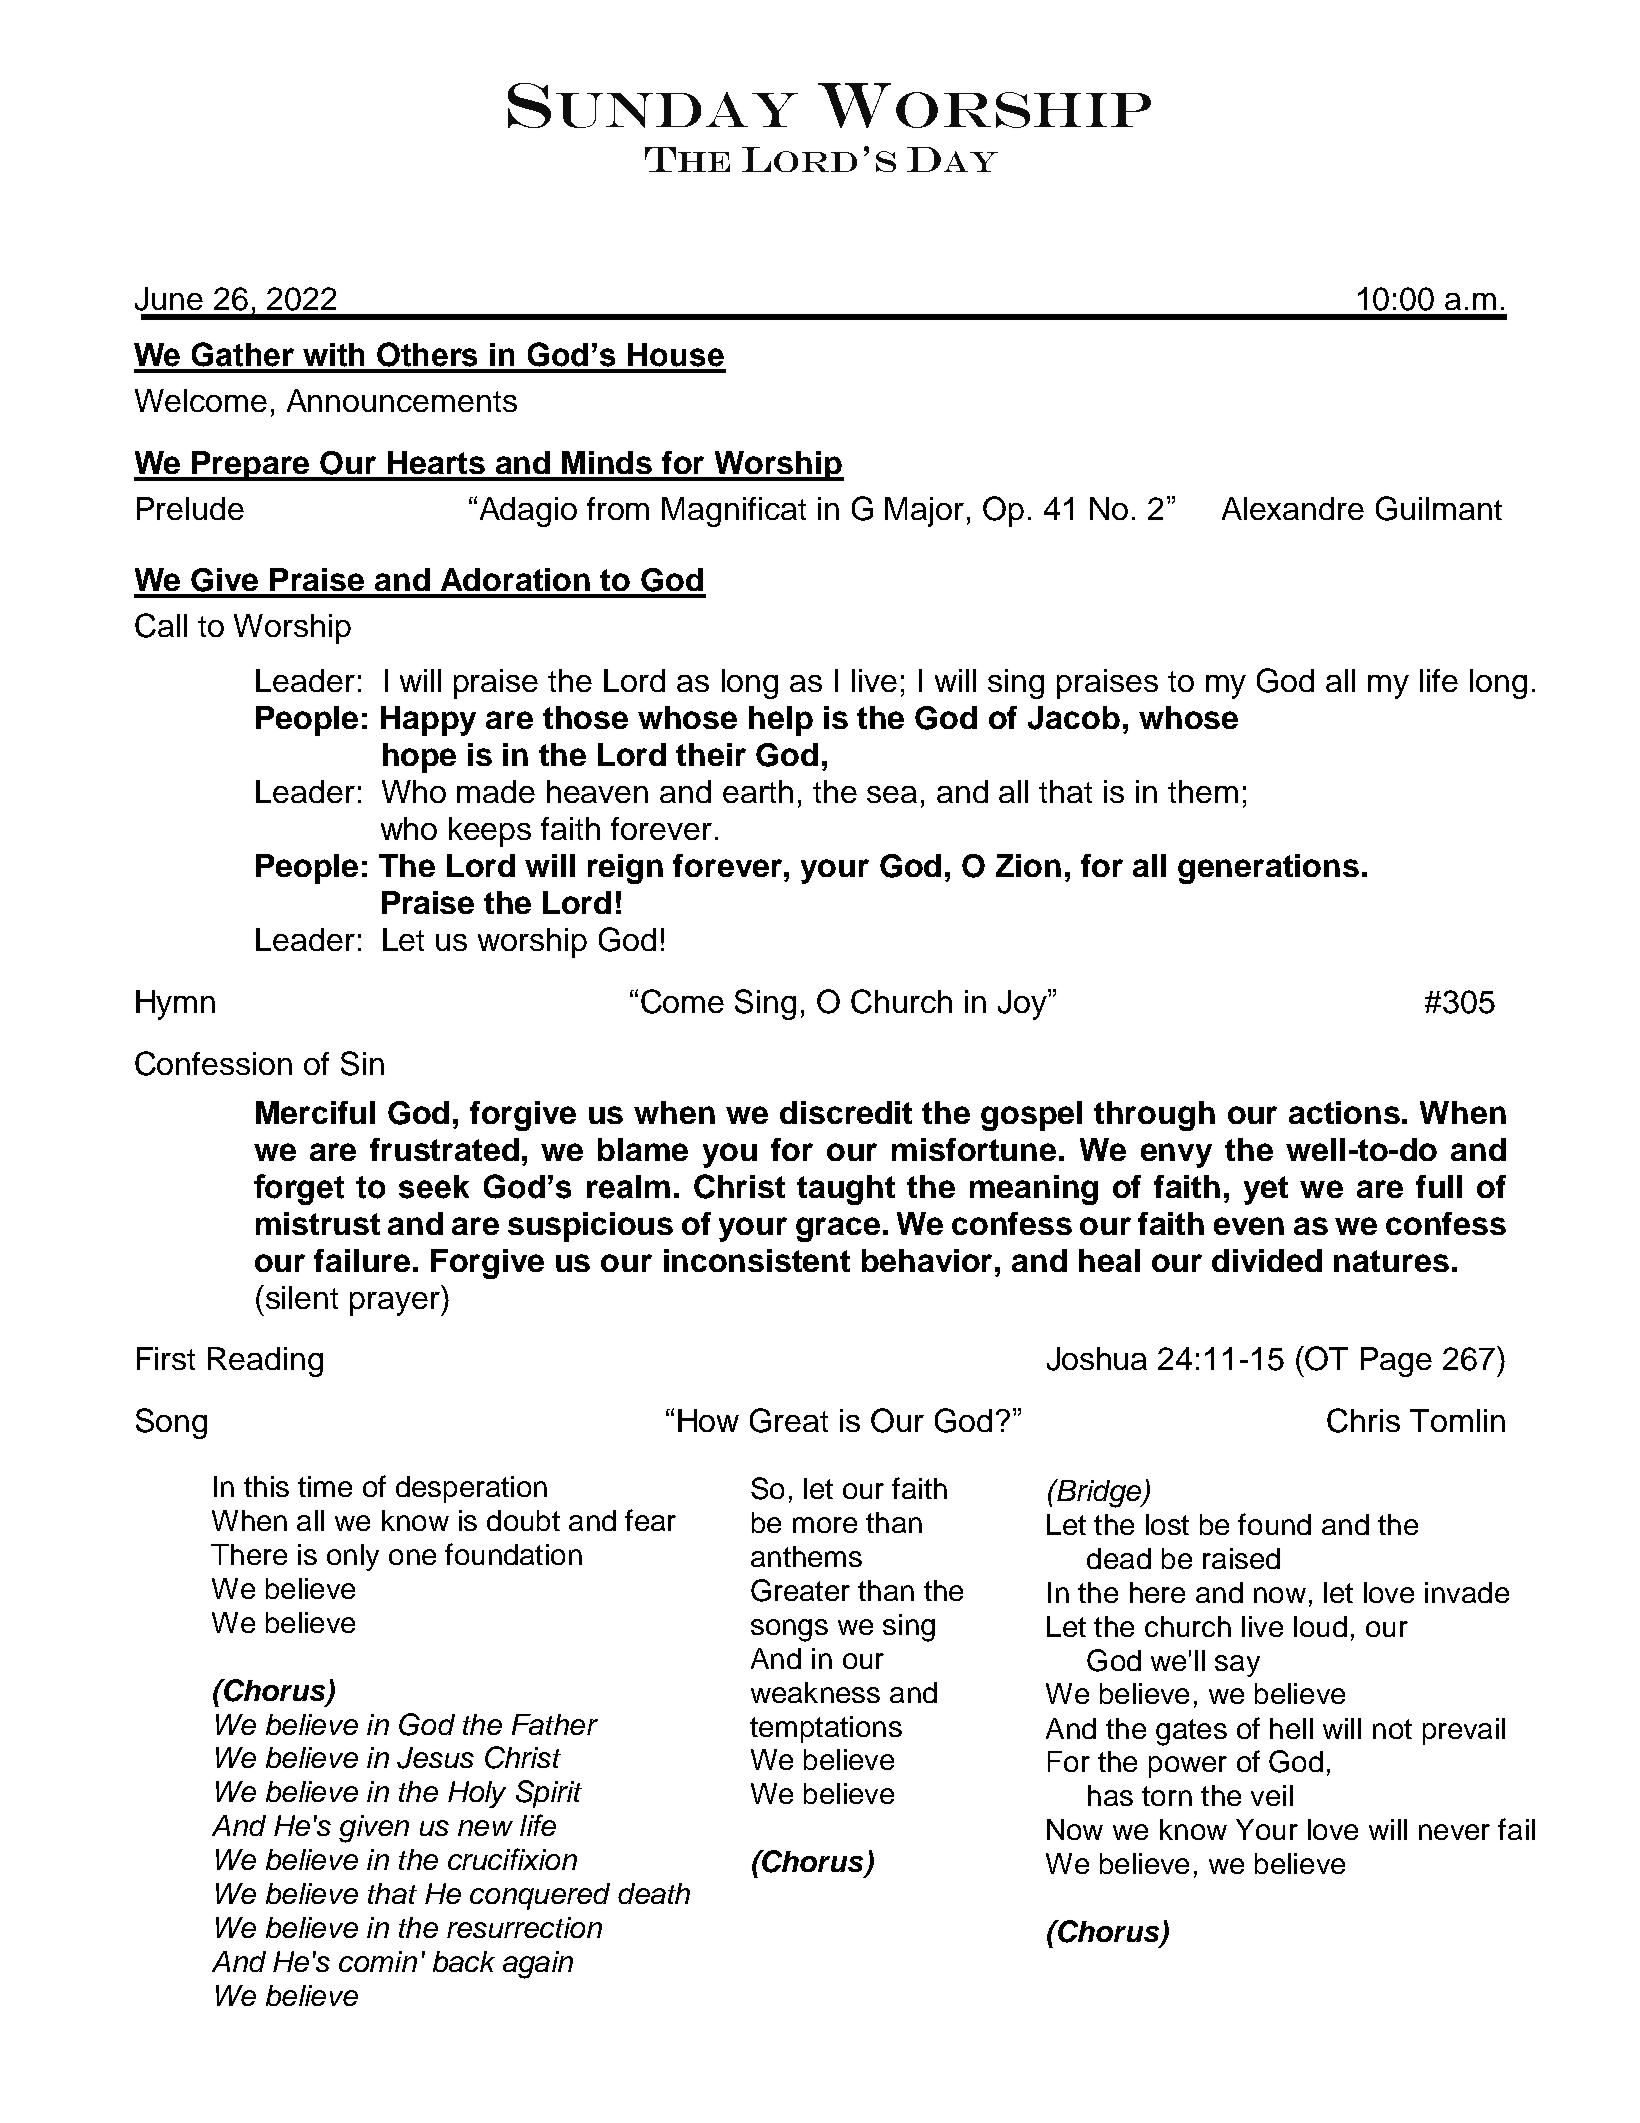 The width and height of the image is (1640, 2123). What do you see at coordinates (781, 721) in the image?
I see `help` at bounding box center [781, 721].
